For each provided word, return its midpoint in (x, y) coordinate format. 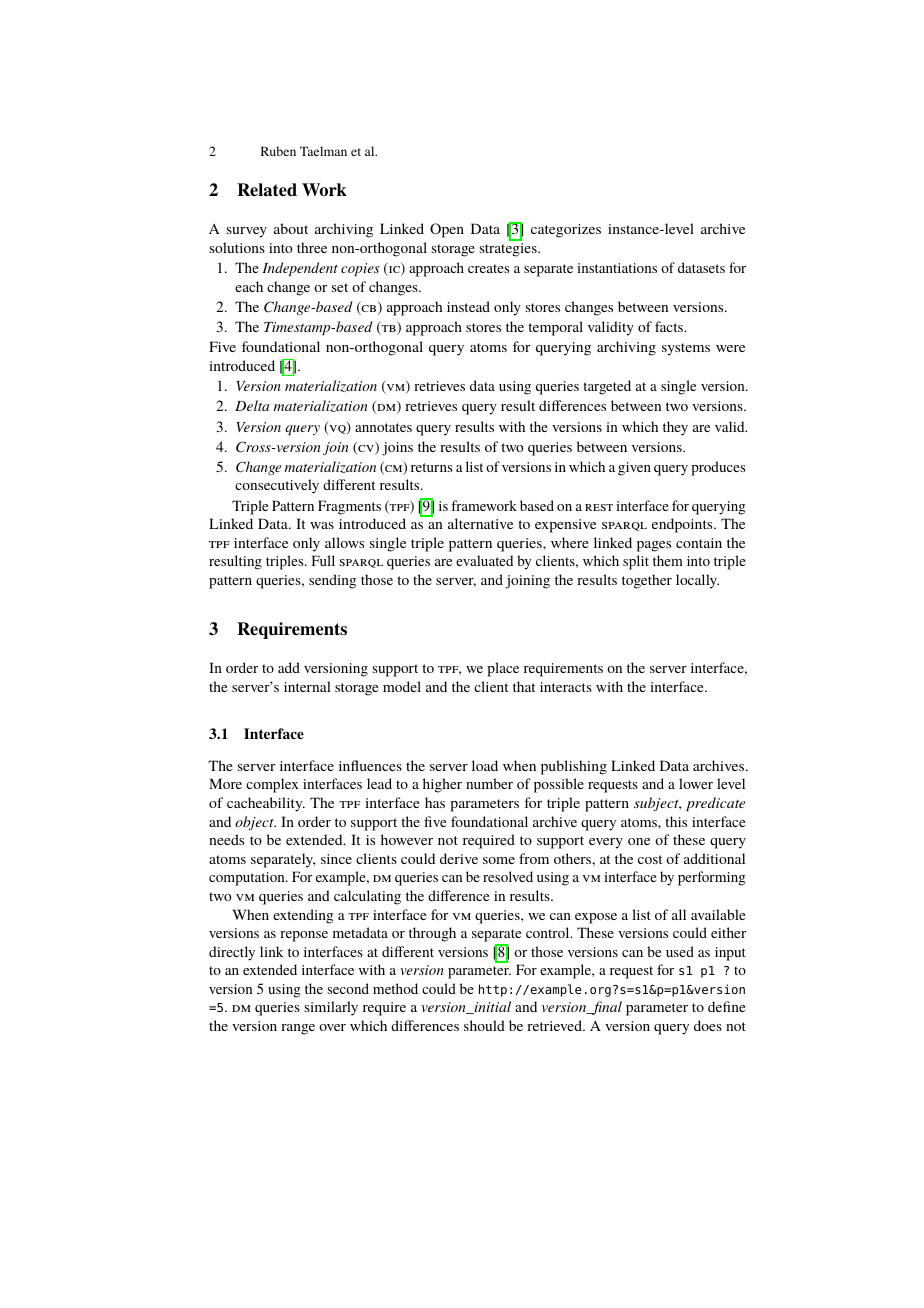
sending (332, 581)
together (647, 581)
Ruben (278, 151)
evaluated (484, 560)
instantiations (617, 268)
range (298, 1029)
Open (447, 230)
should (484, 1025)
